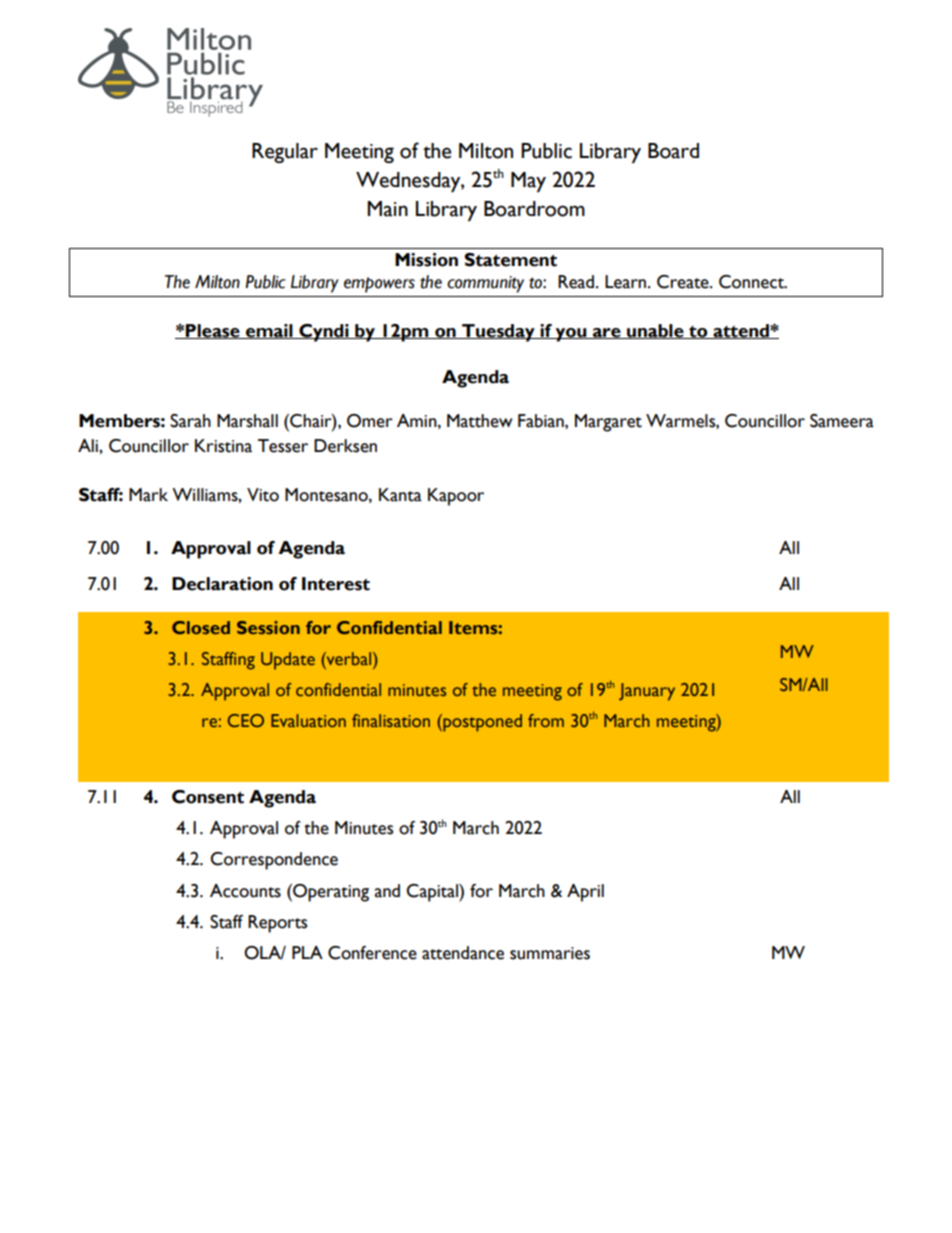  What do you see at coordinates (608, 423) in the screenshot?
I see `Margaret` at bounding box center [608, 423].
